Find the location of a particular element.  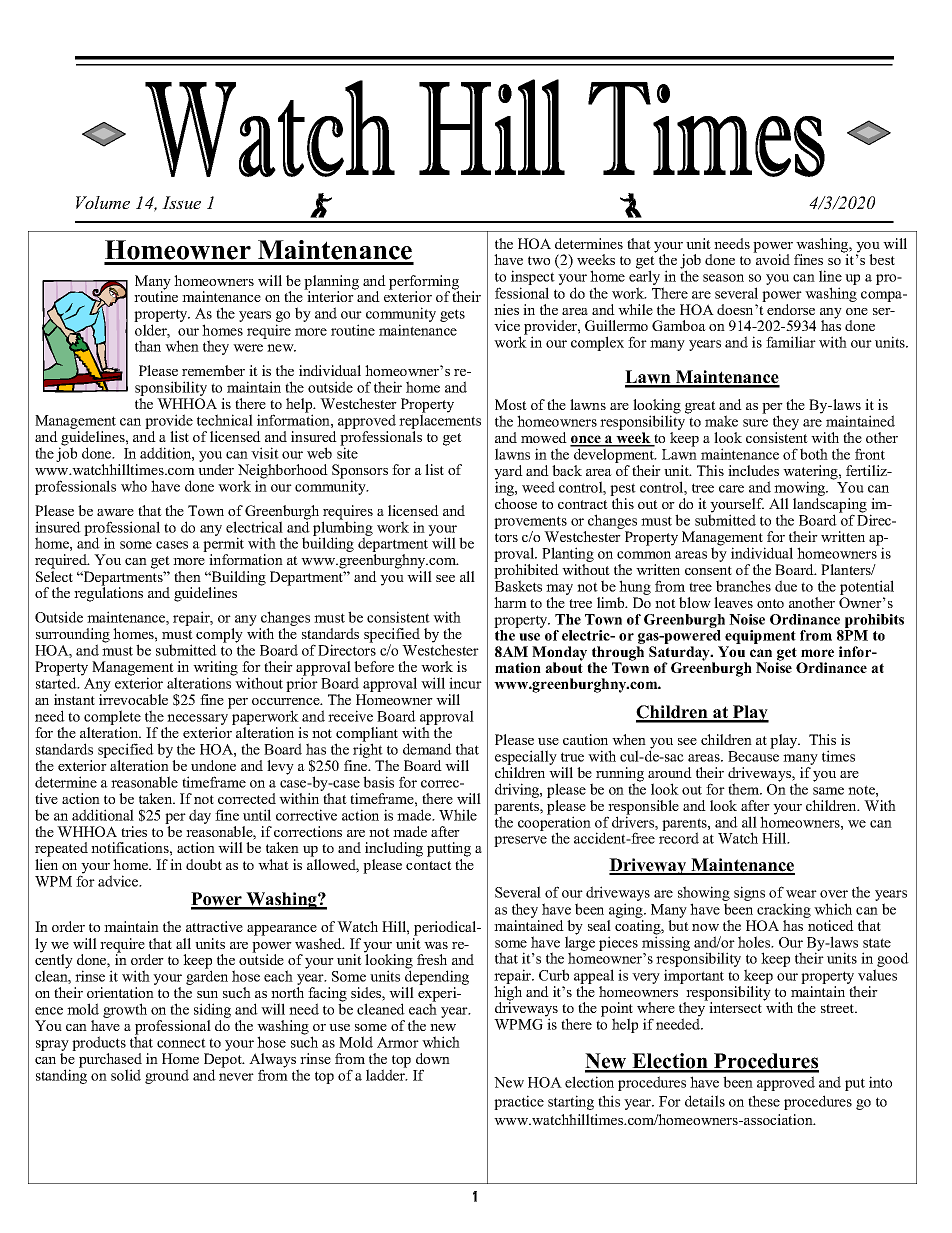

writing is located at coordinates (215, 669).
